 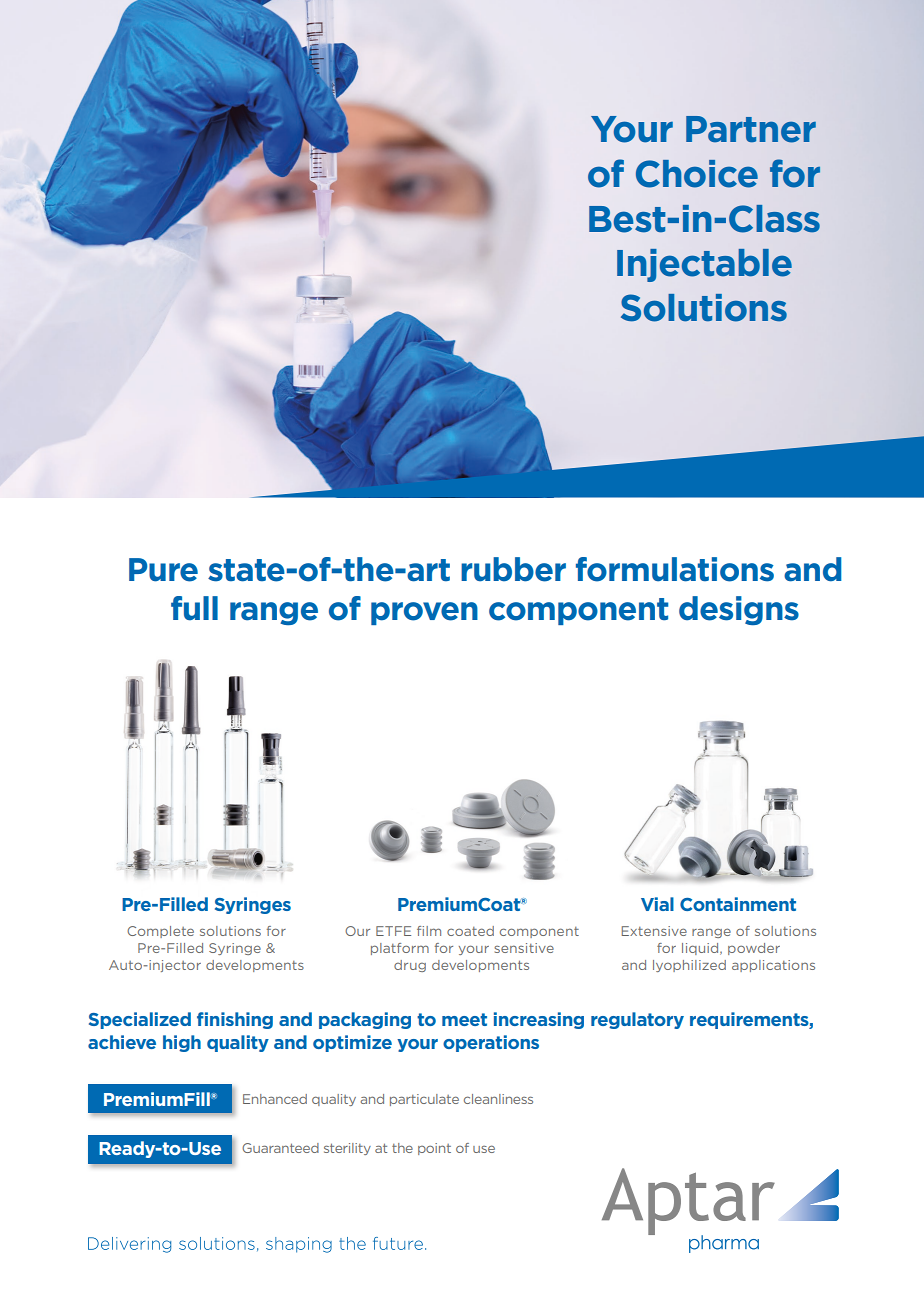 What do you see at coordinates (751, 129) in the screenshot?
I see `Partner` at bounding box center [751, 129].
